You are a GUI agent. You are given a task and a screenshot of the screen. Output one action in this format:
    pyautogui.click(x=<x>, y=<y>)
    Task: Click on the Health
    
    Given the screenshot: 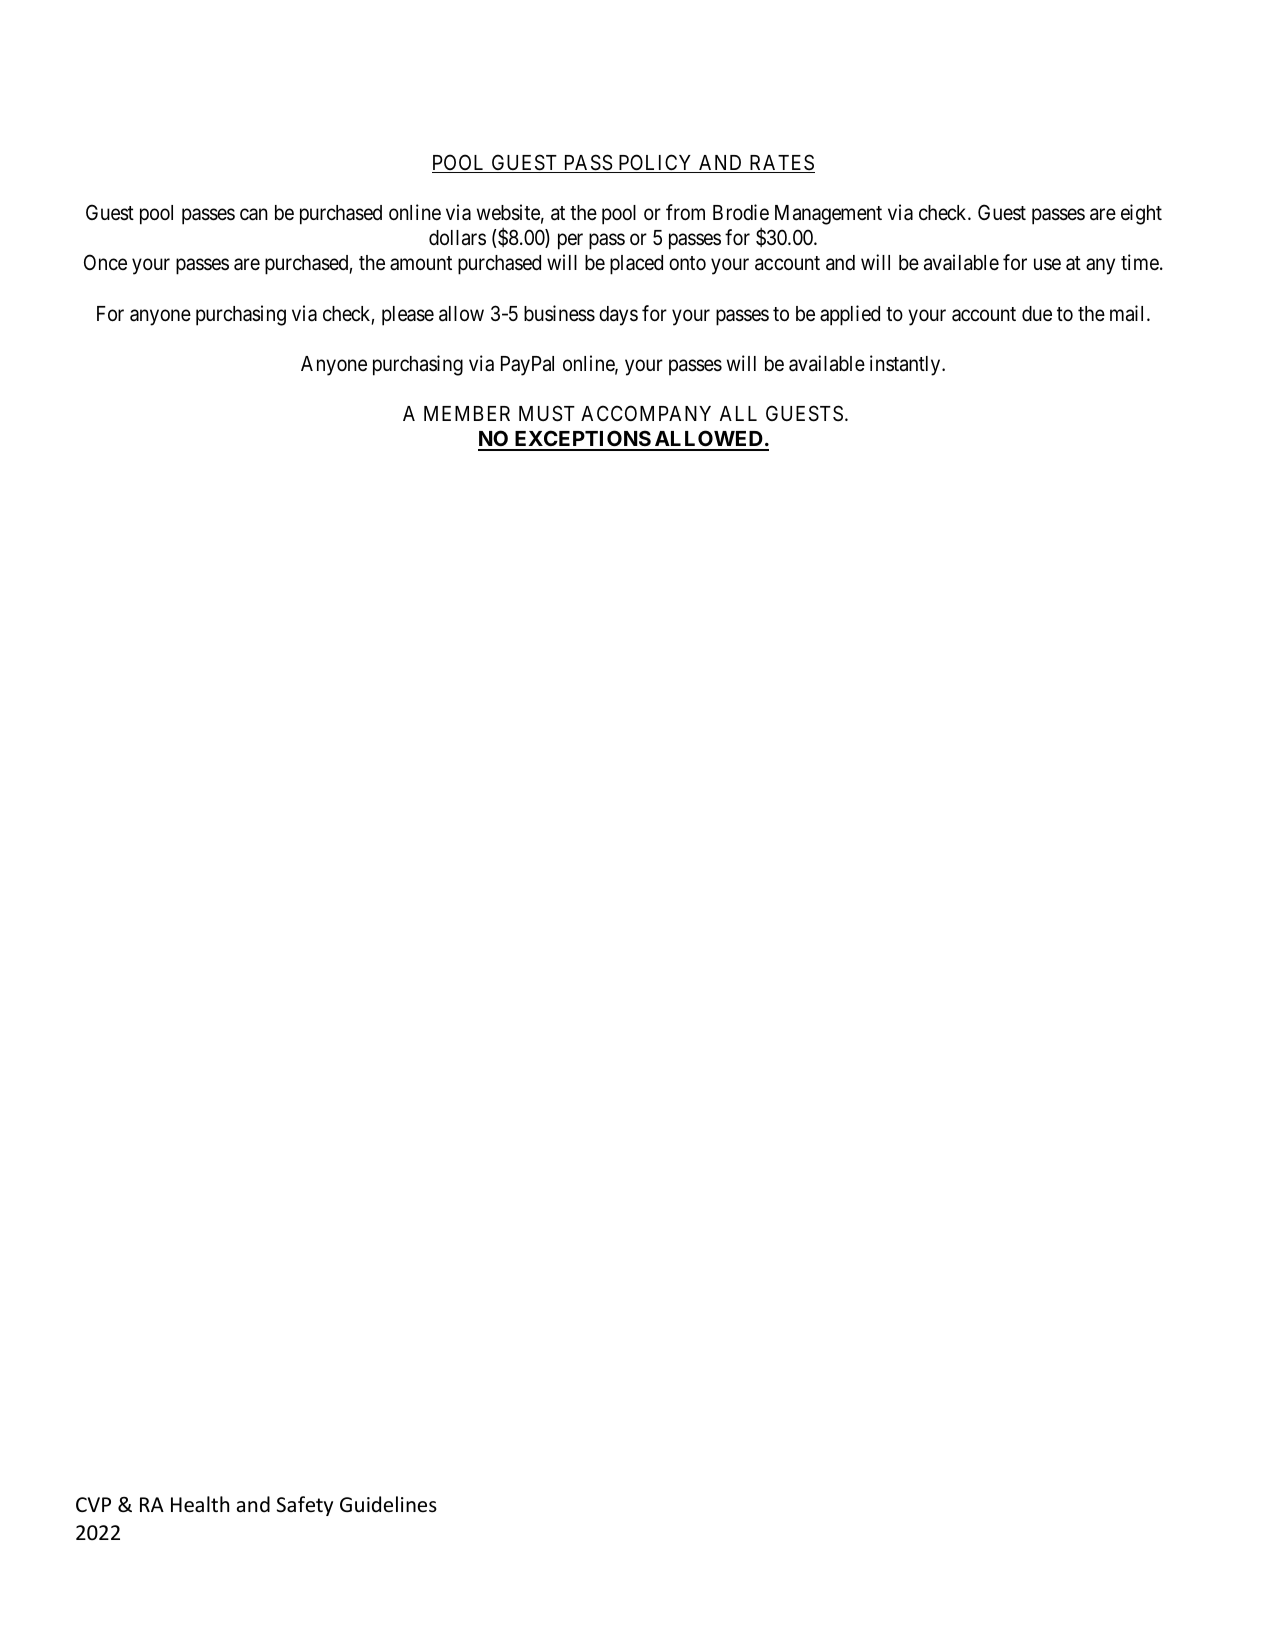 What is the action you would take?
    pyautogui.click(x=200, y=1504)
